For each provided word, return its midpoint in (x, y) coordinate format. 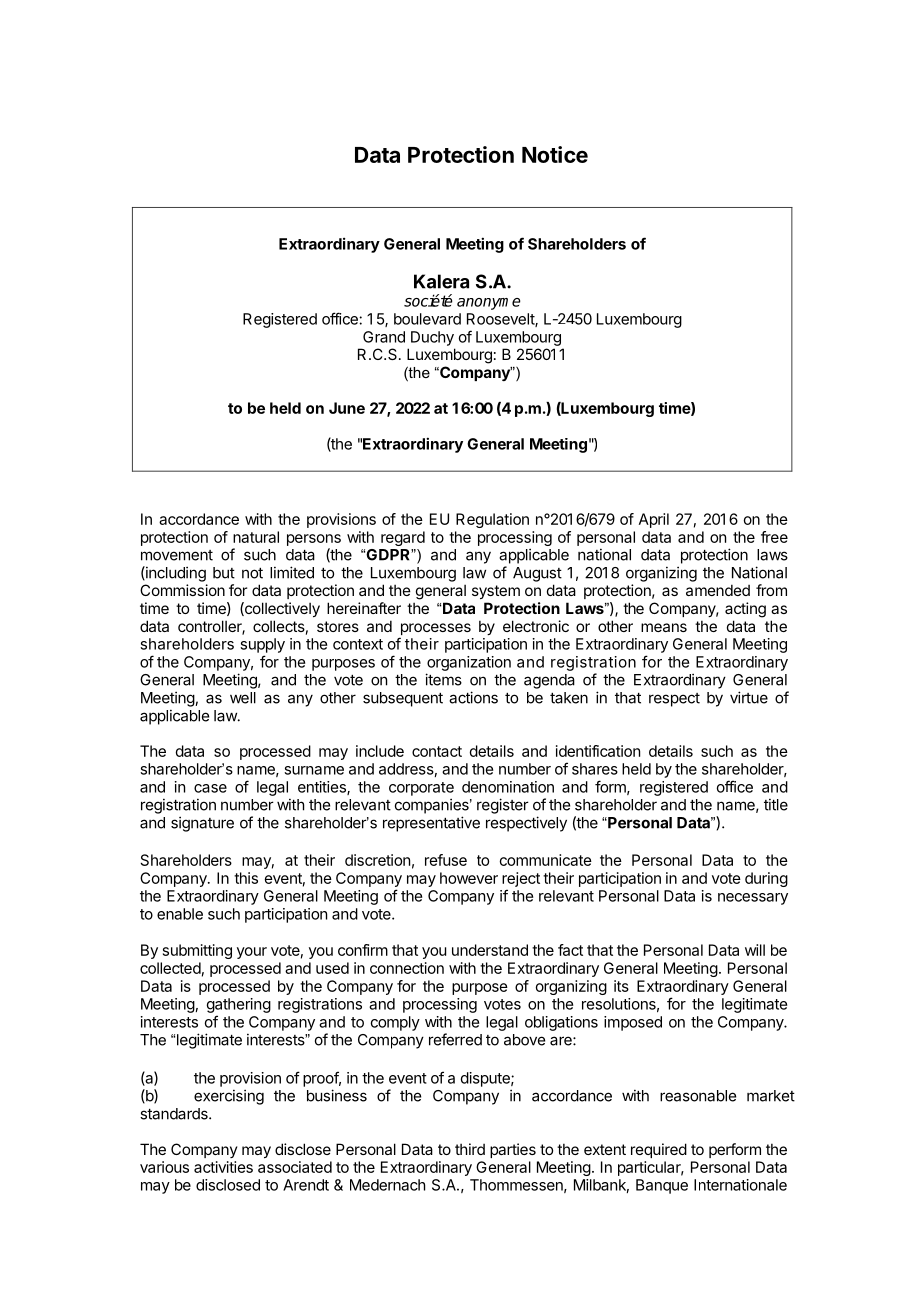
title (776, 804)
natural (256, 537)
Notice (555, 154)
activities (223, 1167)
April (654, 520)
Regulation (492, 520)
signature (202, 824)
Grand (384, 337)
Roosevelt (501, 320)
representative (431, 824)
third (470, 1149)
